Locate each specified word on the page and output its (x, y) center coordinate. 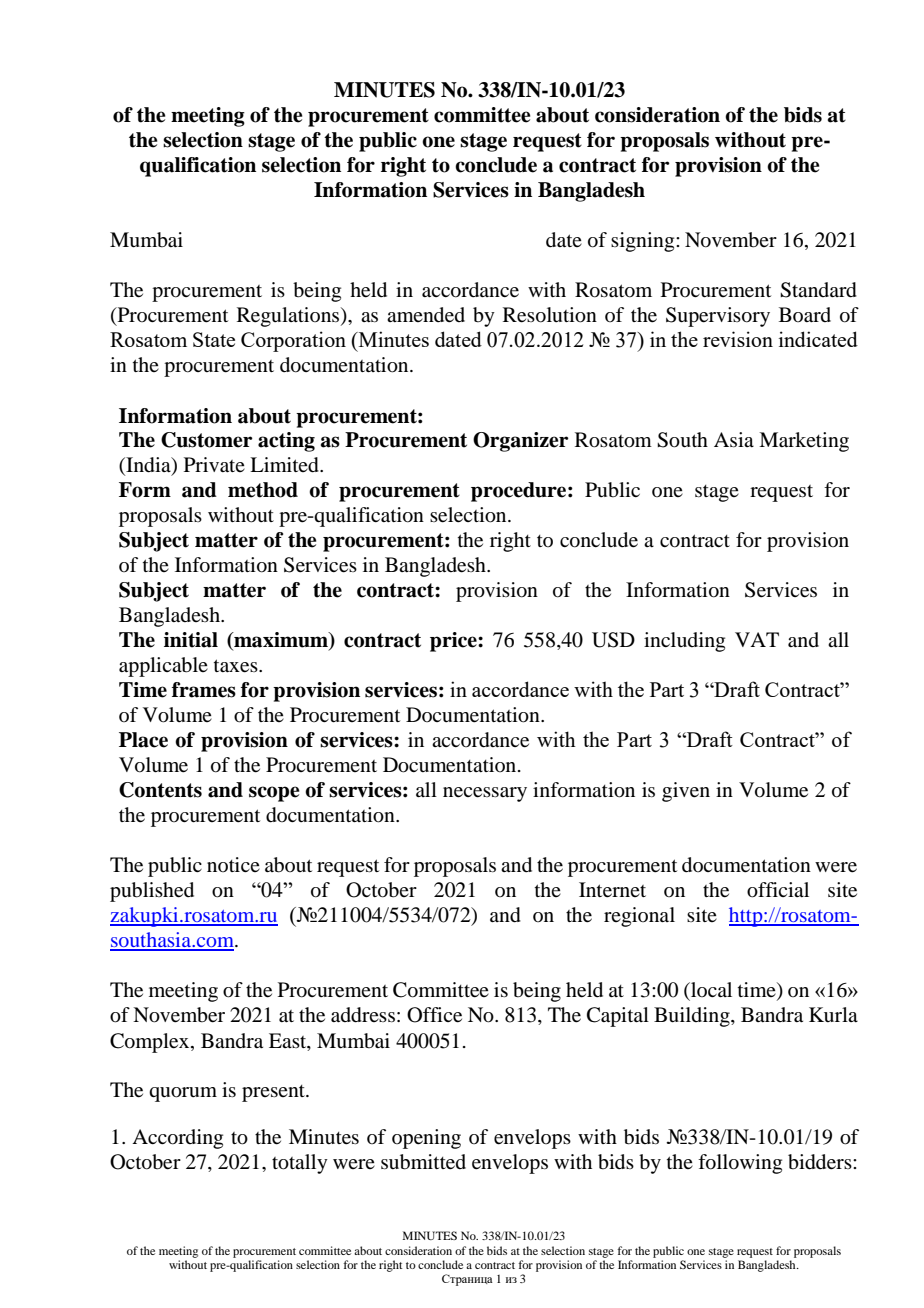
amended (426, 315)
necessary (485, 794)
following (740, 1164)
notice (233, 864)
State (214, 339)
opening (426, 1139)
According (177, 1139)
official (778, 890)
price (454, 642)
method (263, 490)
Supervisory (718, 317)
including (684, 642)
